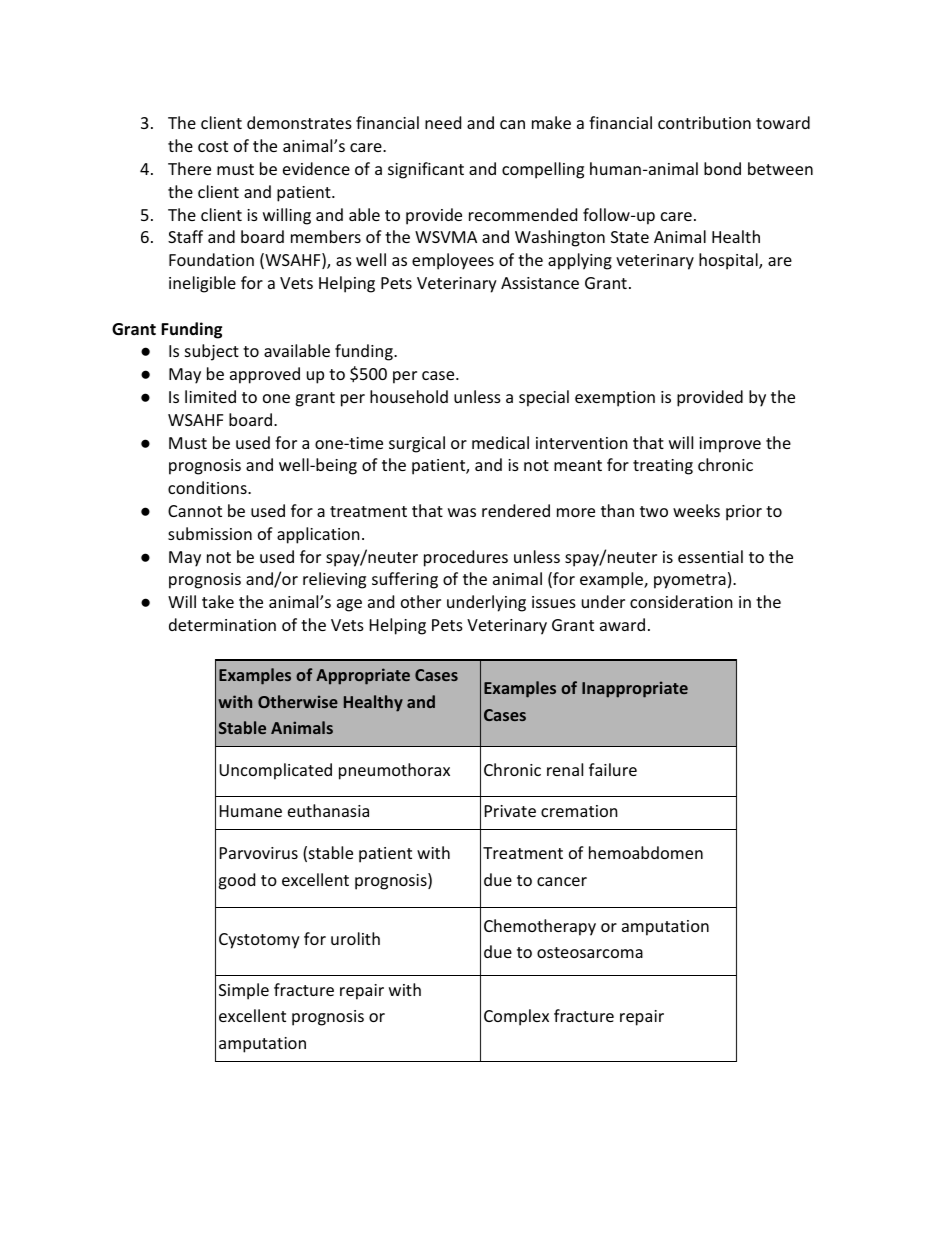 This page has height=1233, width=952. Describe the element at coordinates (208, 487) in the page. I see `conditions` at that location.
